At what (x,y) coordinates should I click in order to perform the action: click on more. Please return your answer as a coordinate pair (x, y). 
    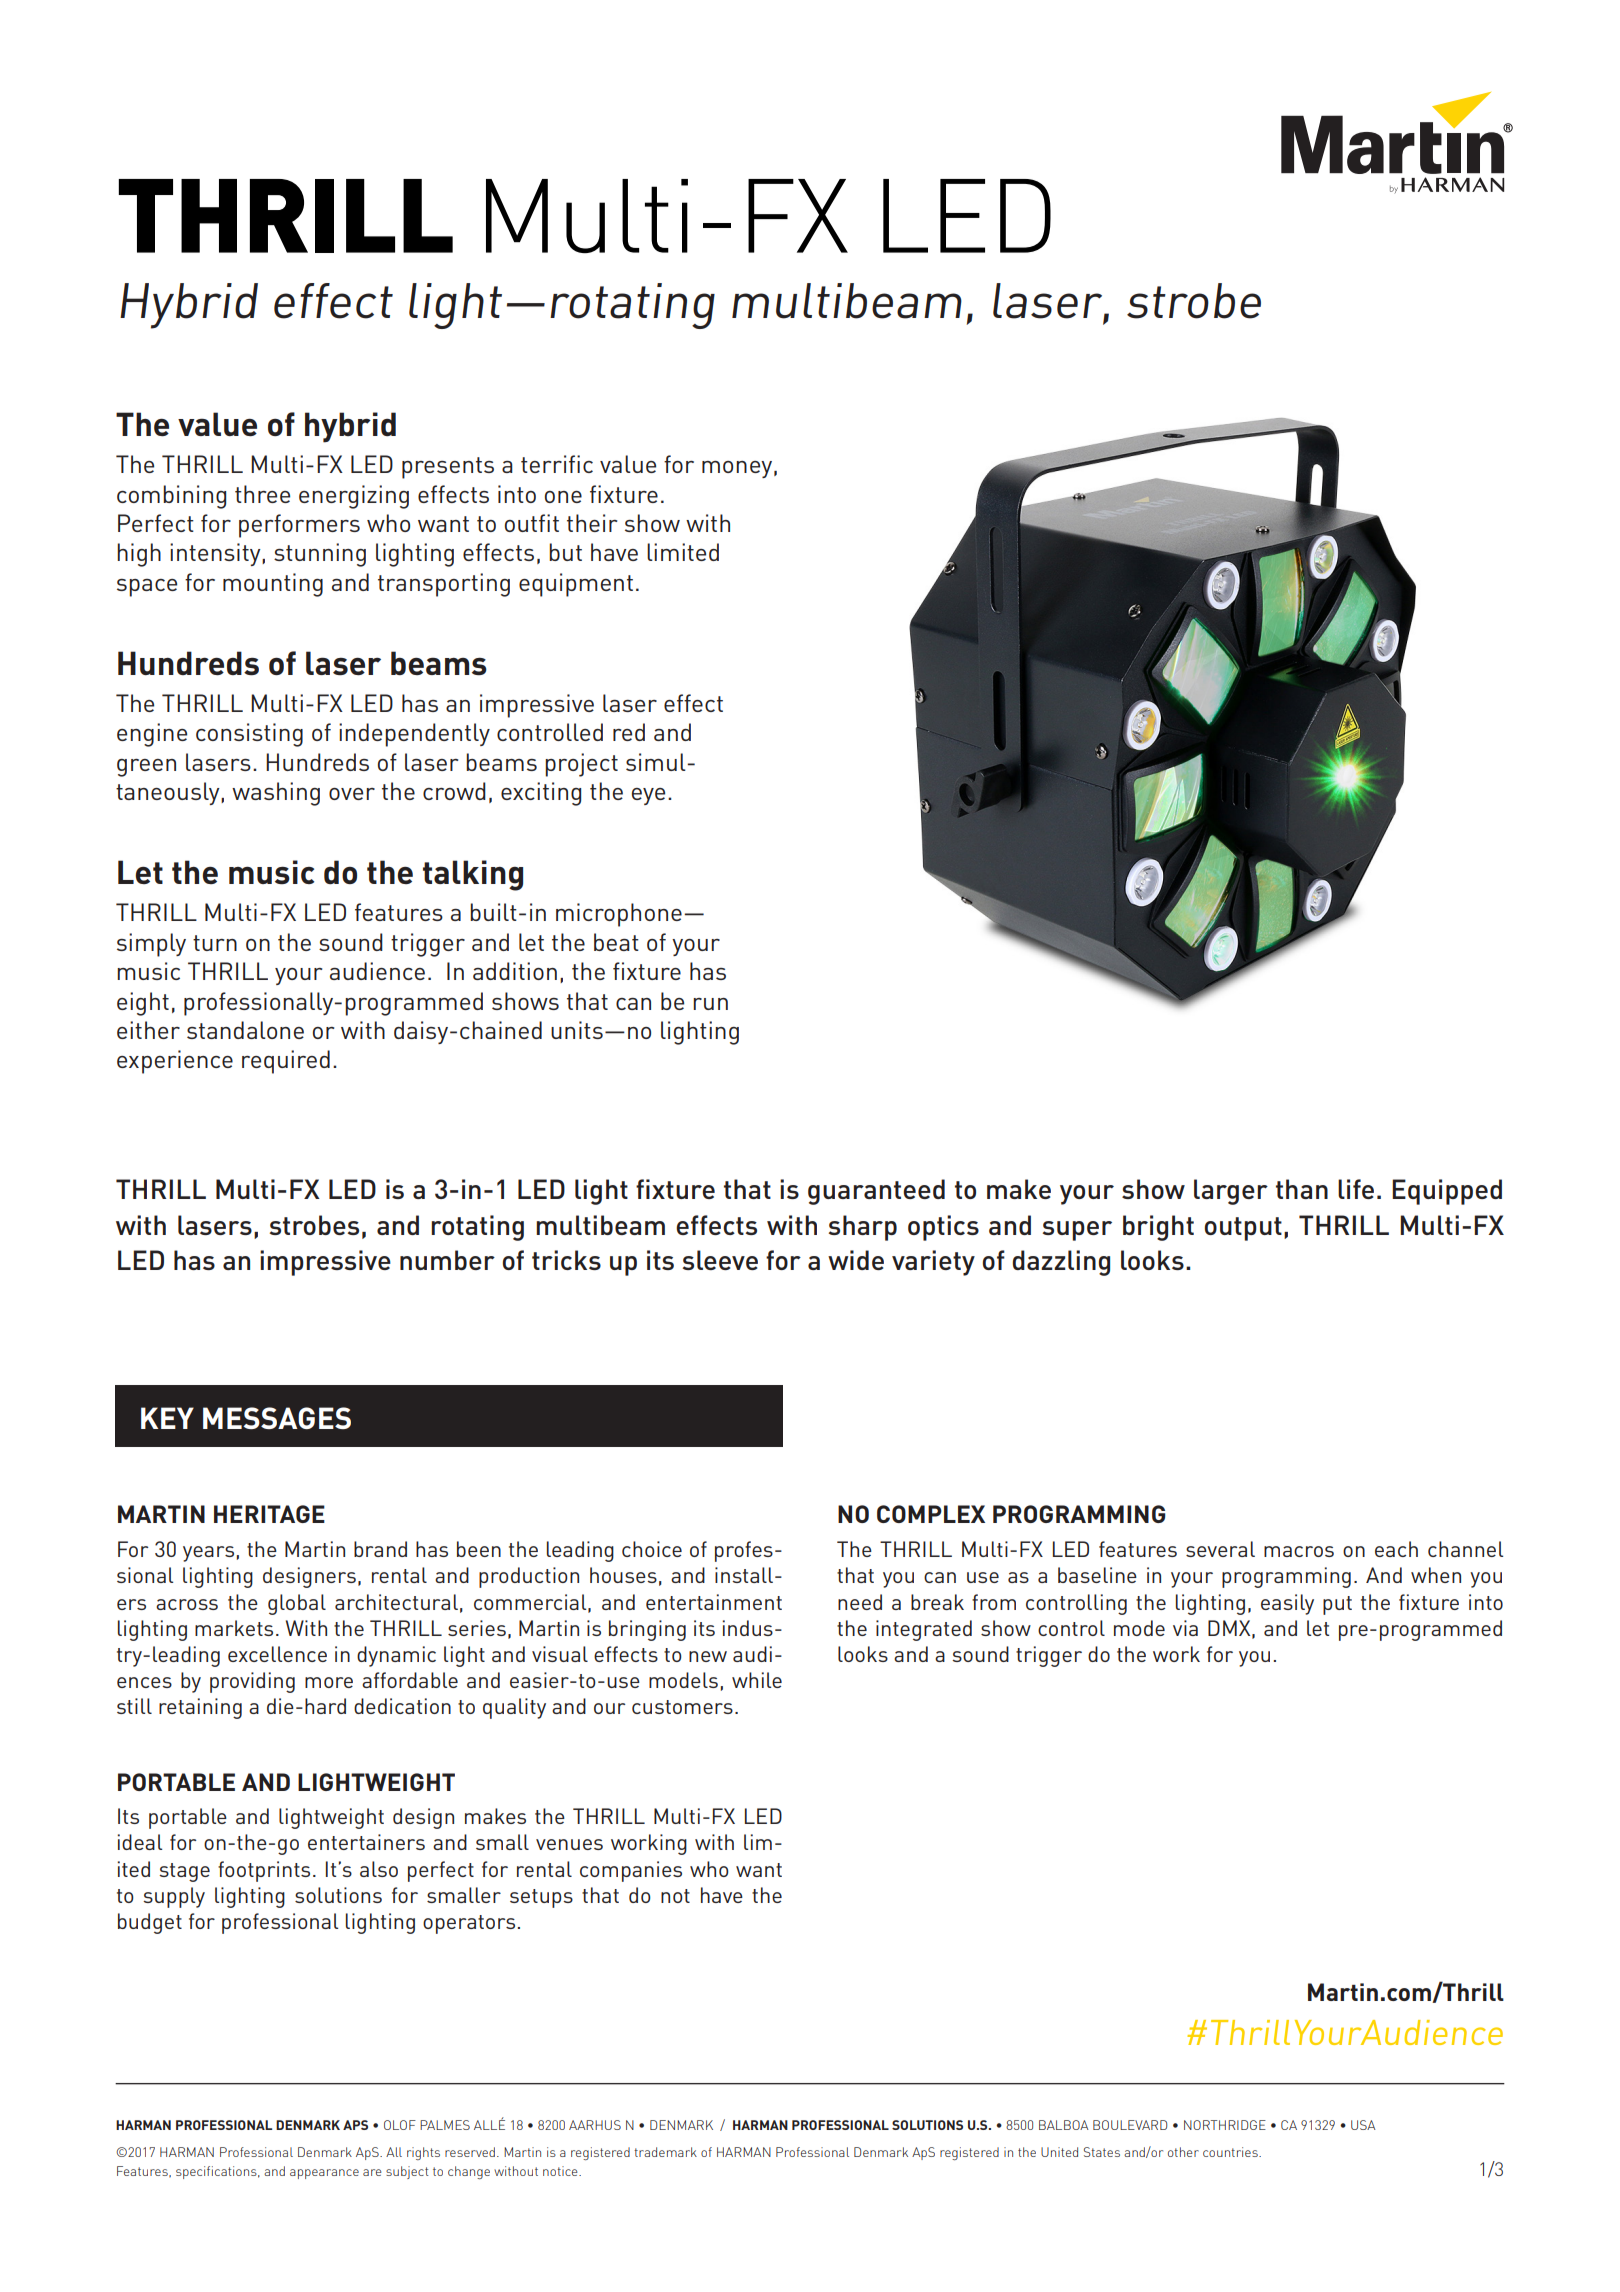
    Looking at the image, I should click on (329, 1682).
